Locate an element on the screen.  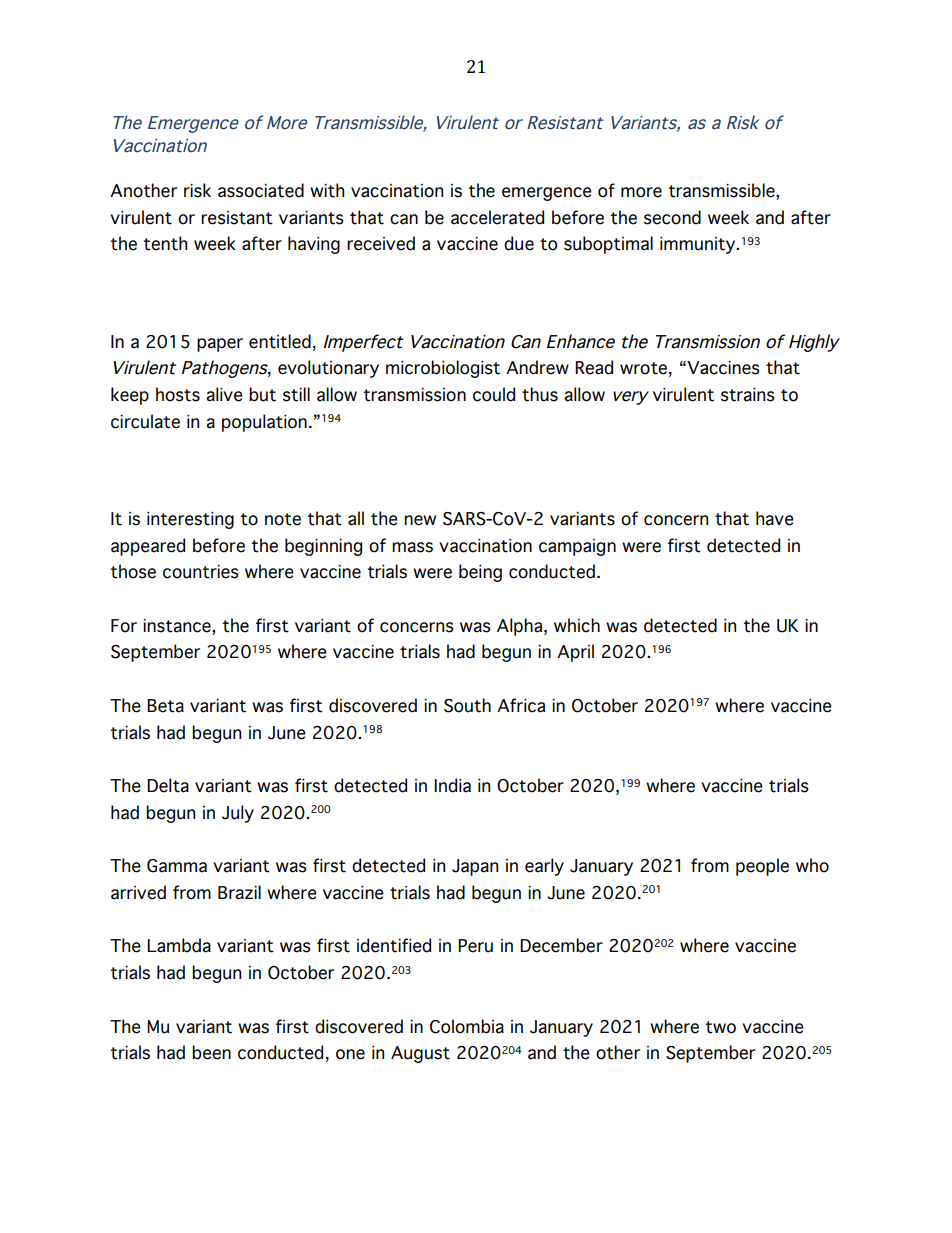
instance is located at coordinates (178, 626).
